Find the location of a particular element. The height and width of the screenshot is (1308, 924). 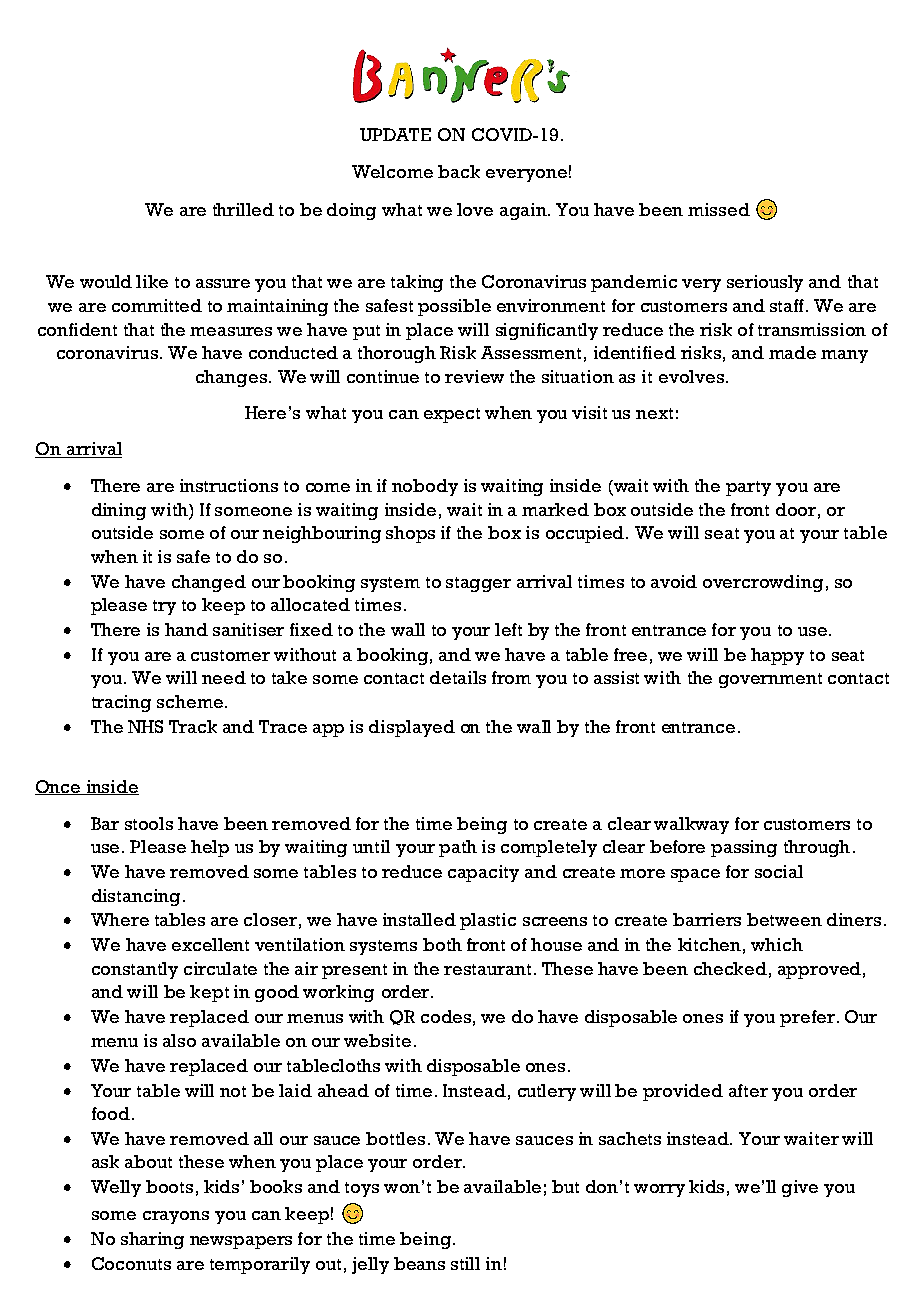

door is located at coordinates (796, 509).
